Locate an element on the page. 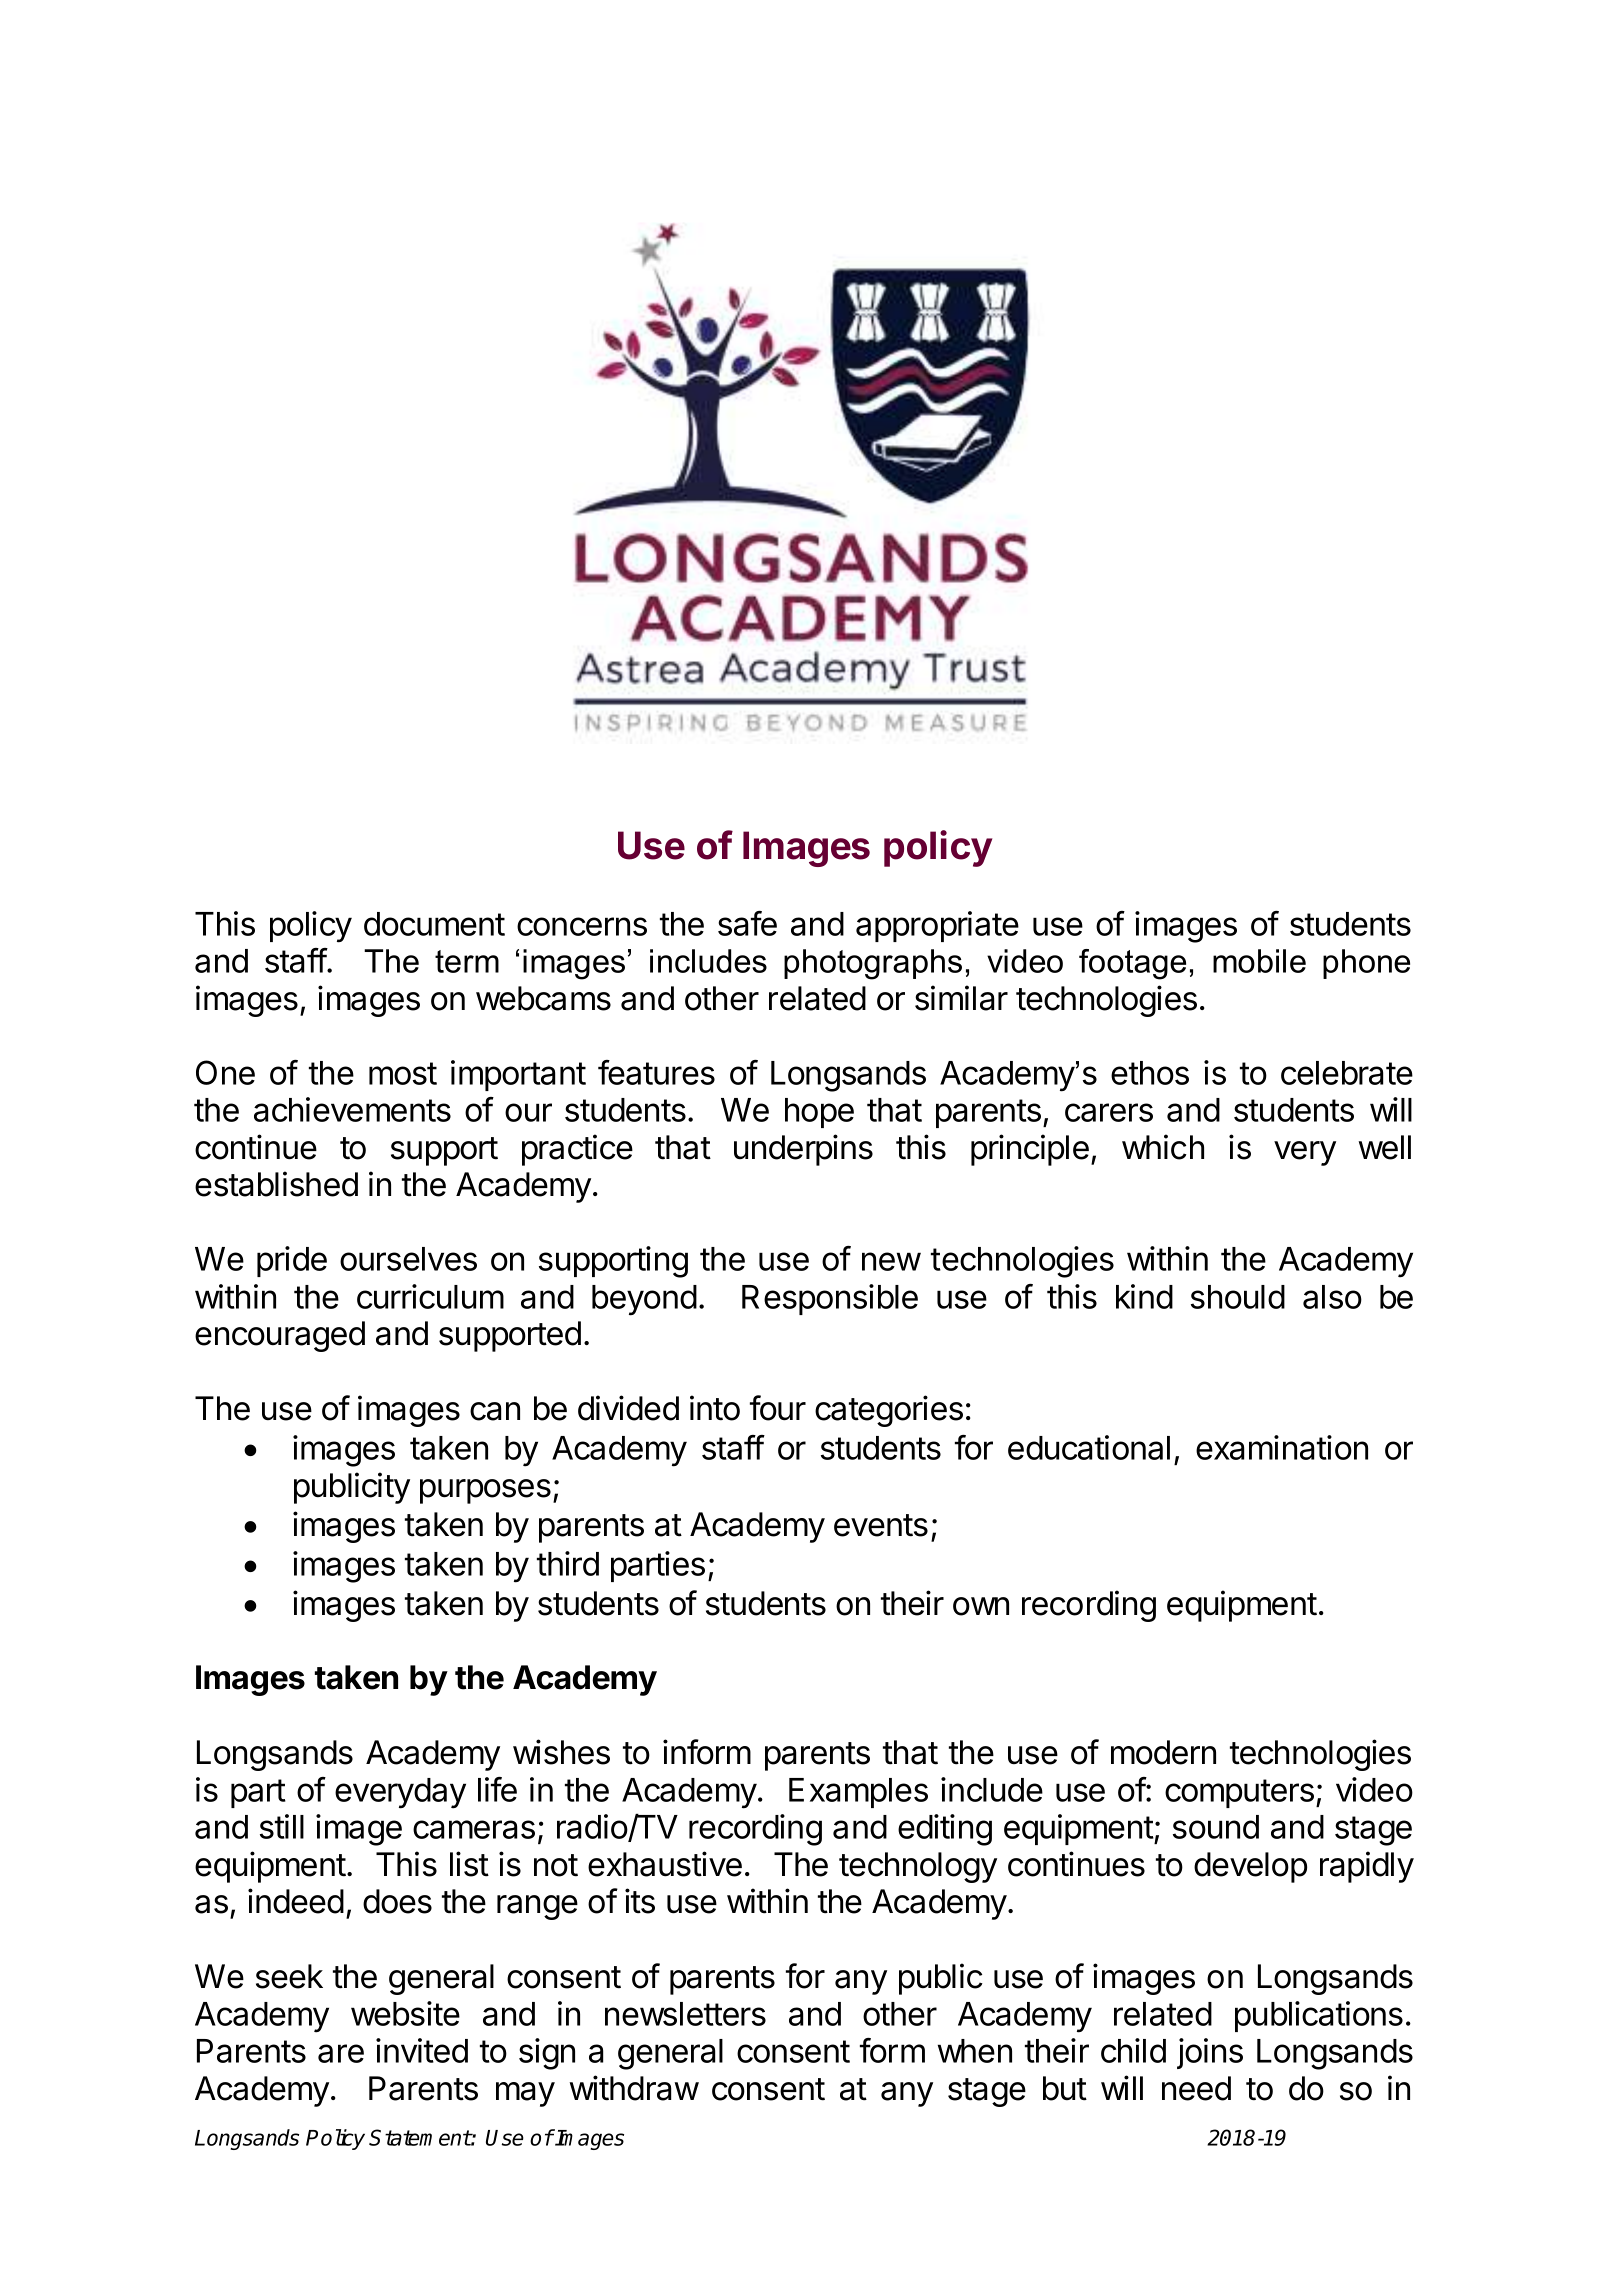 The image size is (1607, 2274). term is located at coordinates (467, 961).
